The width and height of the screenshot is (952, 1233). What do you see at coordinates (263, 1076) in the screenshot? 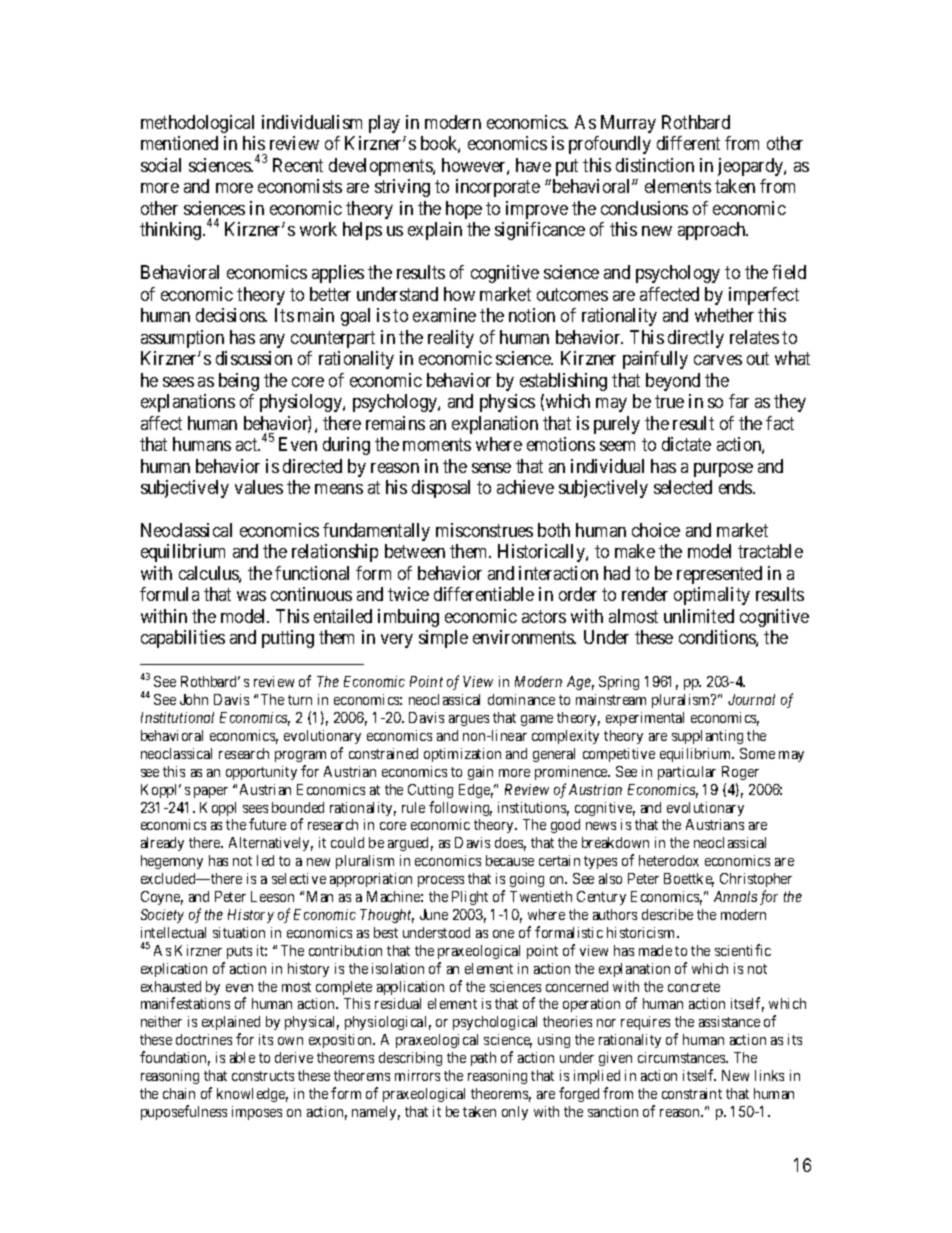
I see `constructs` at bounding box center [263, 1076].
